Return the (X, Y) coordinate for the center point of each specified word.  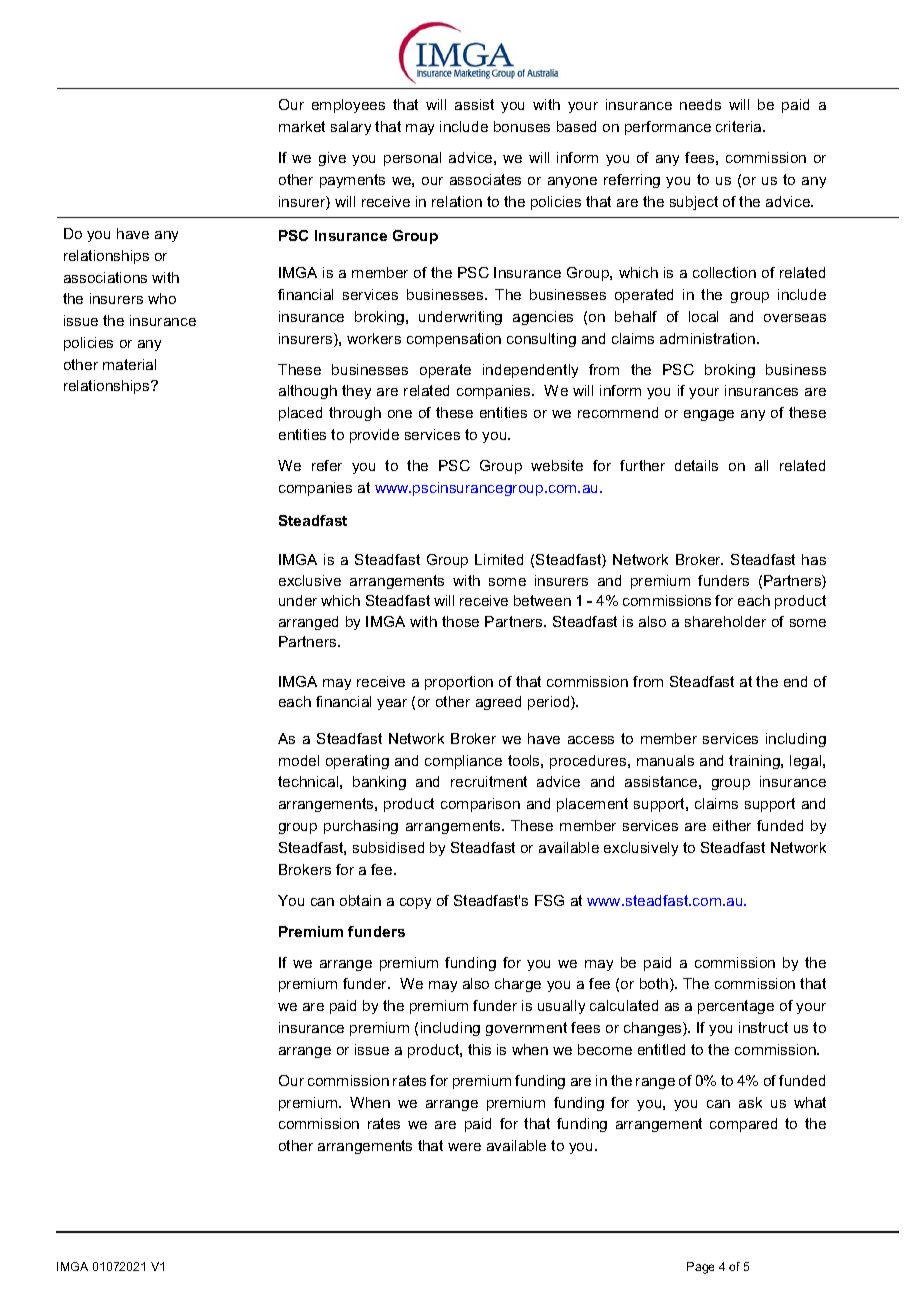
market (302, 126)
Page (700, 1268)
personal (412, 159)
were (464, 1147)
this (479, 1049)
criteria (740, 126)
